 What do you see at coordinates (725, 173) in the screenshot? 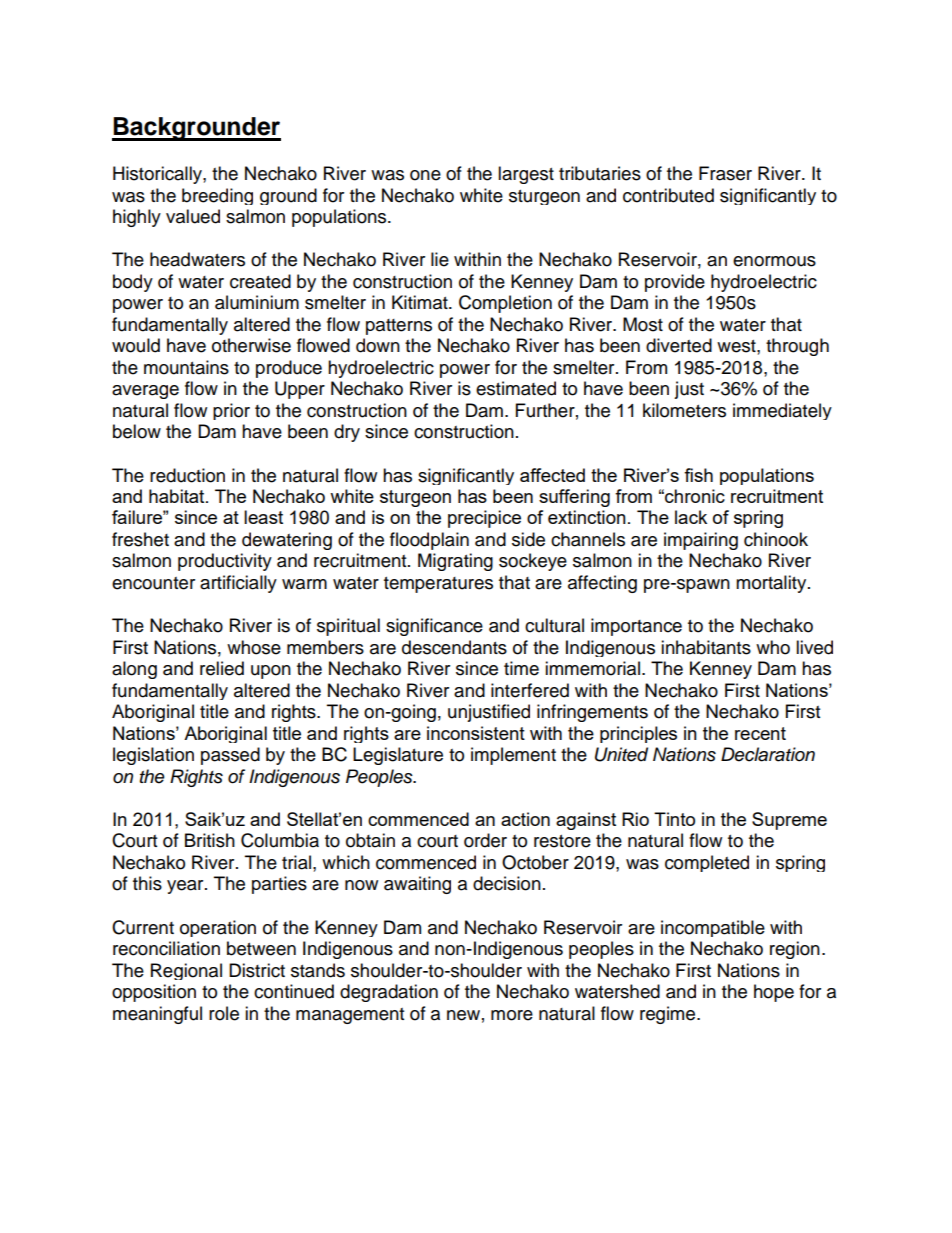
I see `Fraser` at bounding box center [725, 173].
